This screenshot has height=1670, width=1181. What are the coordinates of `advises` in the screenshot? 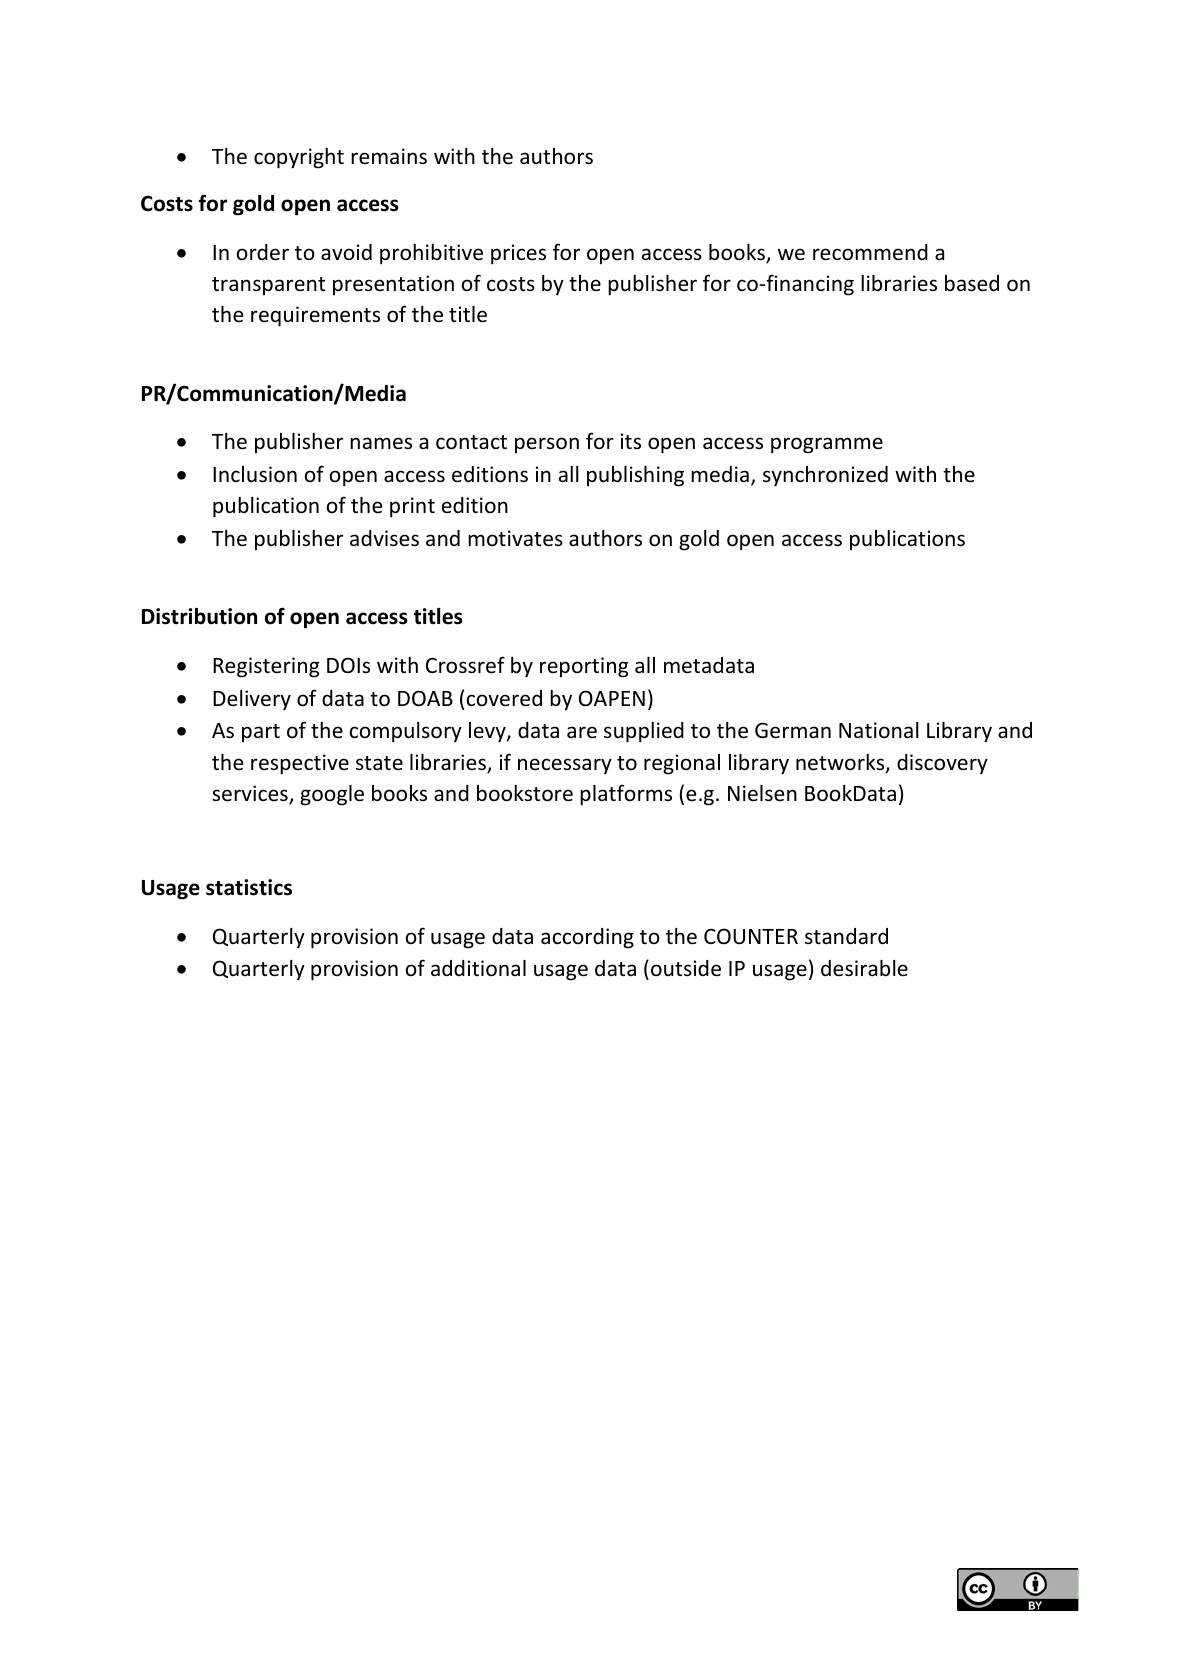 It's located at (384, 538).
